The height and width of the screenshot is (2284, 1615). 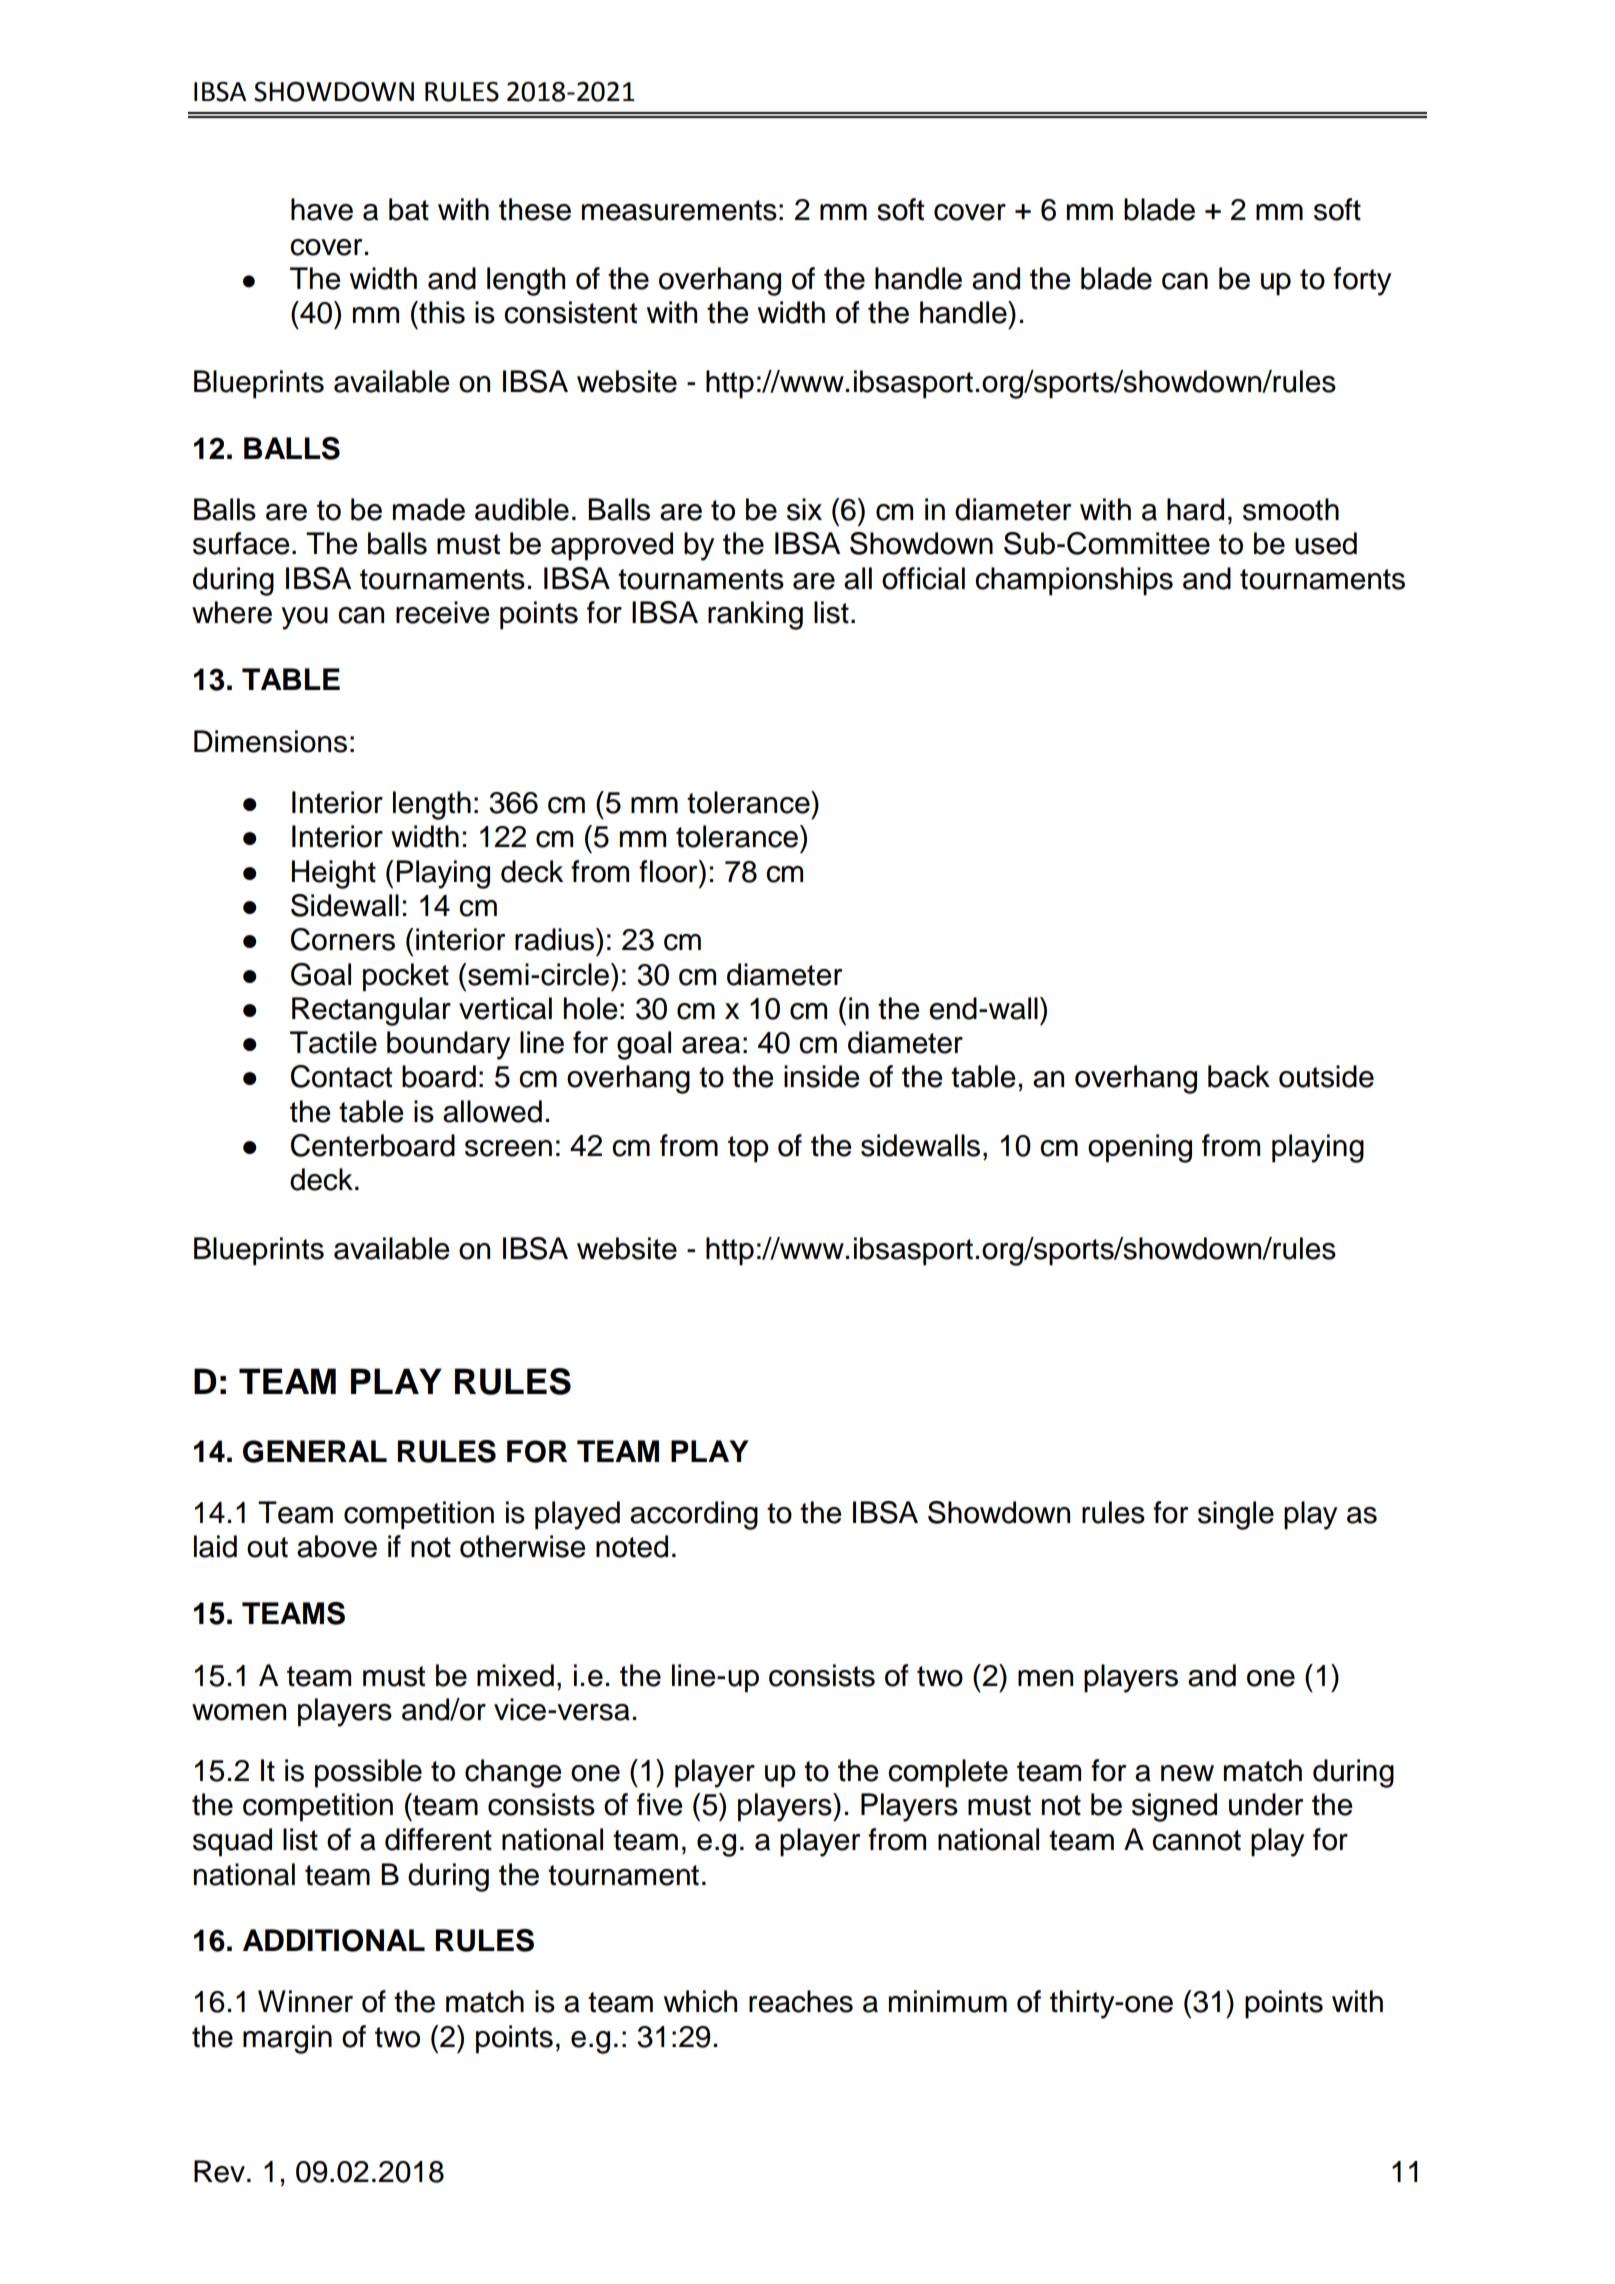 What do you see at coordinates (948, 2001) in the screenshot?
I see `minimum` at bounding box center [948, 2001].
